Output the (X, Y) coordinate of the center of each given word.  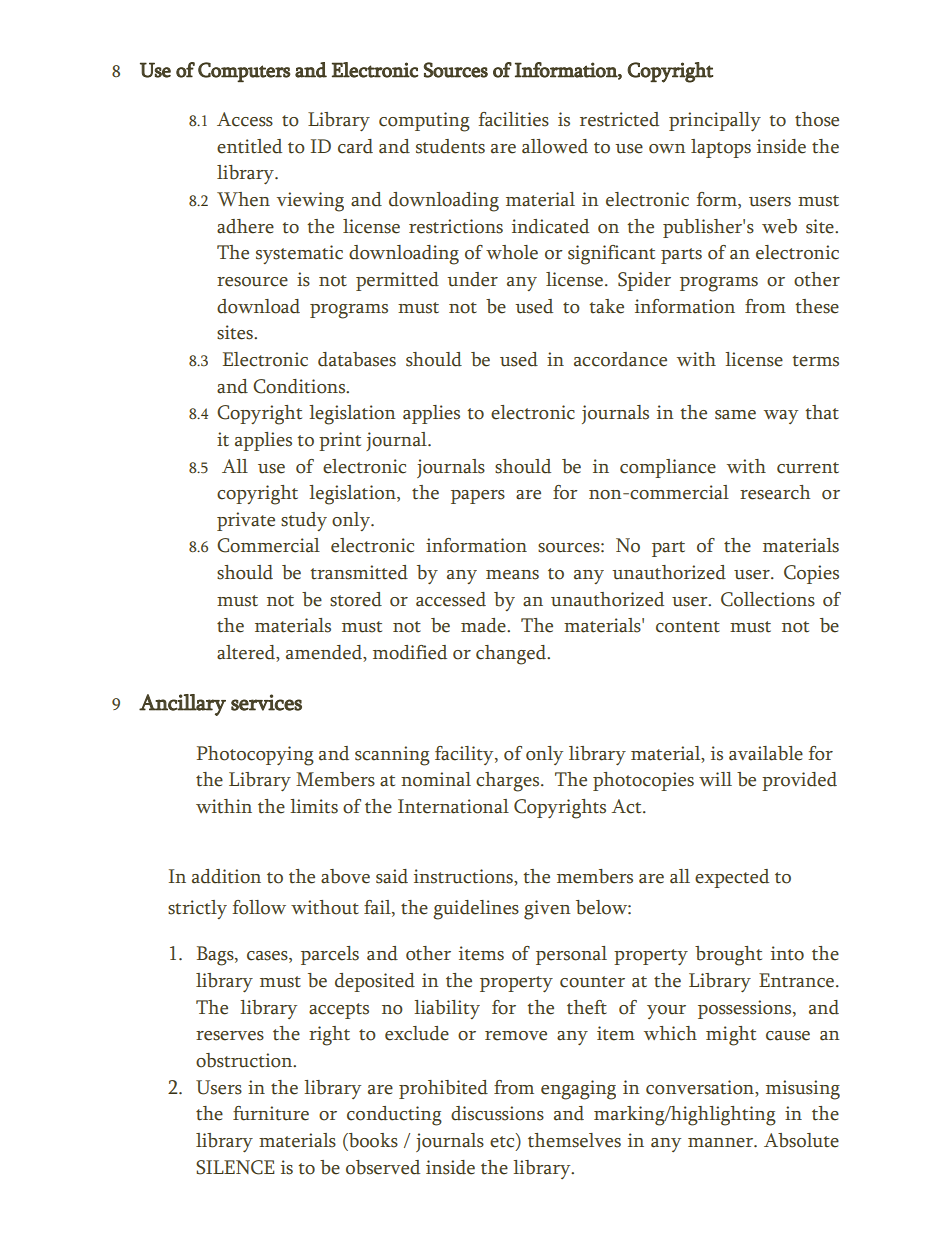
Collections (768, 599)
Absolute (801, 1140)
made (484, 625)
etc (503, 1142)
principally (715, 121)
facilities (514, 119)
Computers (244, 72)
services (266, 702)
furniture (271, 1113)
